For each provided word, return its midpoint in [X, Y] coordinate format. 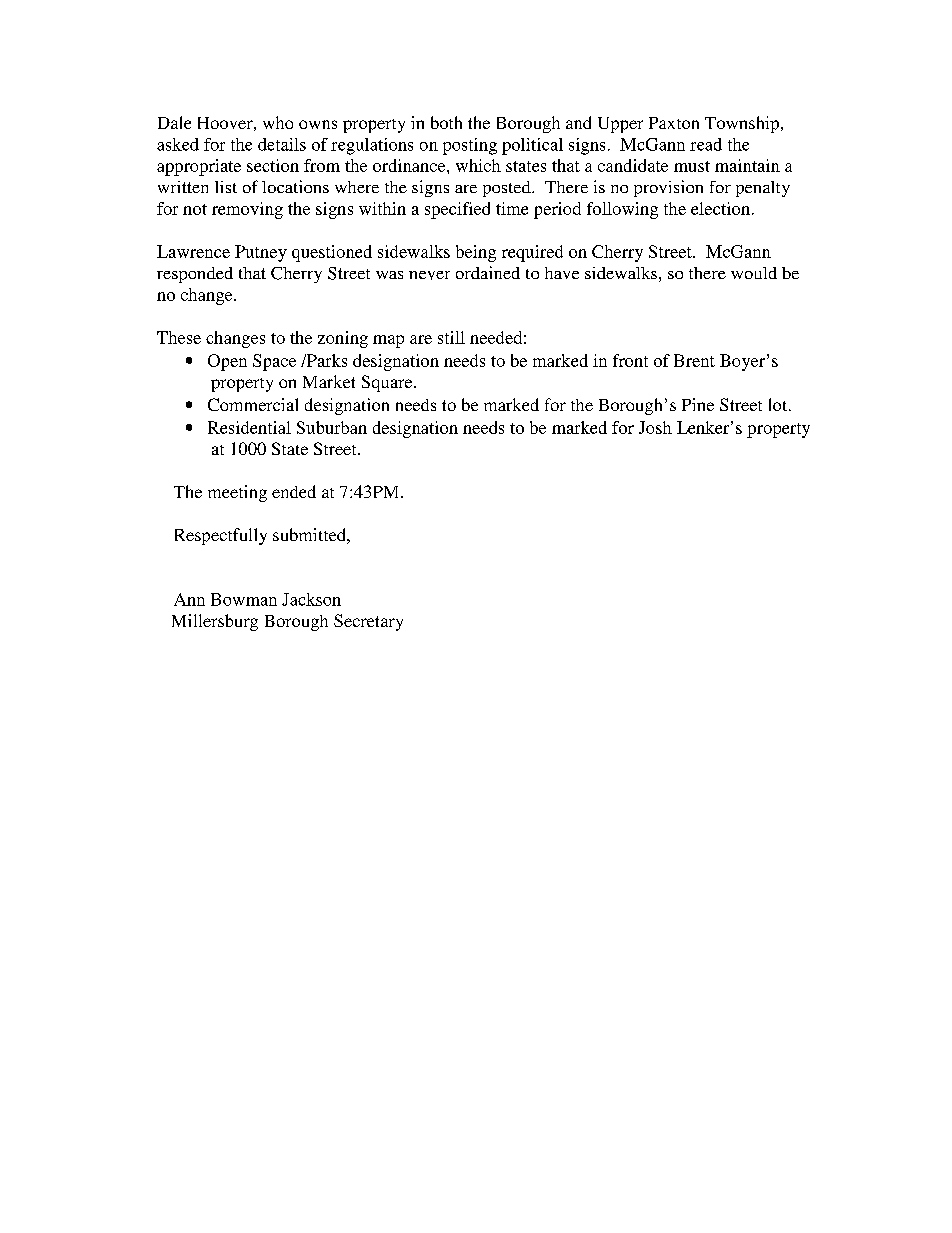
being [476, 253]
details [282, 144]
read [706, 144]
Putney [261, 253]
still [451, 337]
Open [227, 362]
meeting [237, 493]
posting [470, 146]
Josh [655, 427]
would [754, 273]
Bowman [244, 599]
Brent [694, 360]
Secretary [368, 622]
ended [294, 491]
